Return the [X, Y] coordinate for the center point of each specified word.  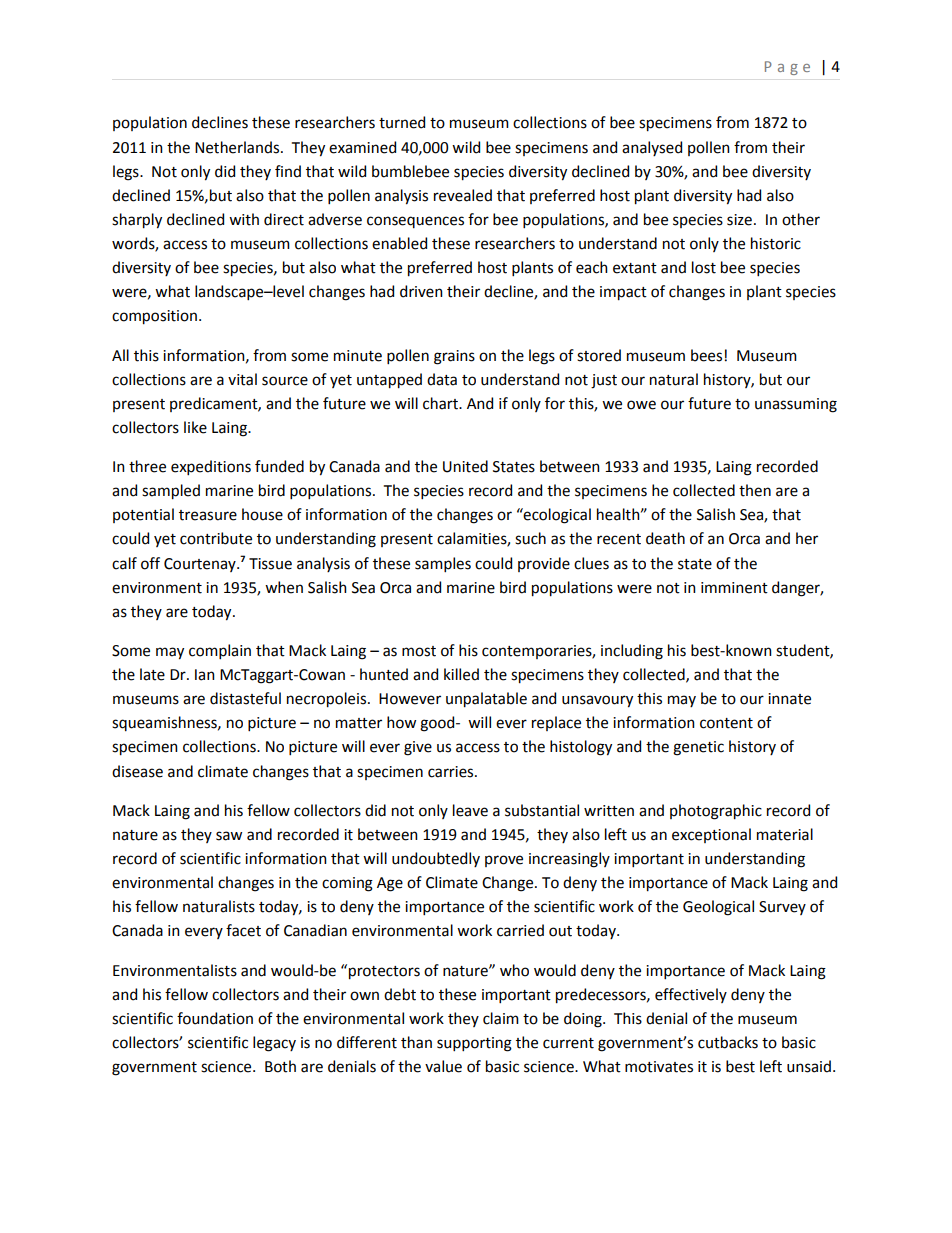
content [726, 723]
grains [454, 357]
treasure [208, 515]
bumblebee [410, 171]
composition [154, 317]
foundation [215, 1018]
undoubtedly [436, 859]
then [755, 490]
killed [461, 674]
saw [229, 836]
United [465, 466]
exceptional [711, 835]
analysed [652, 148]
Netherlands [238, 147]
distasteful [245, 698]
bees [708, 355]
